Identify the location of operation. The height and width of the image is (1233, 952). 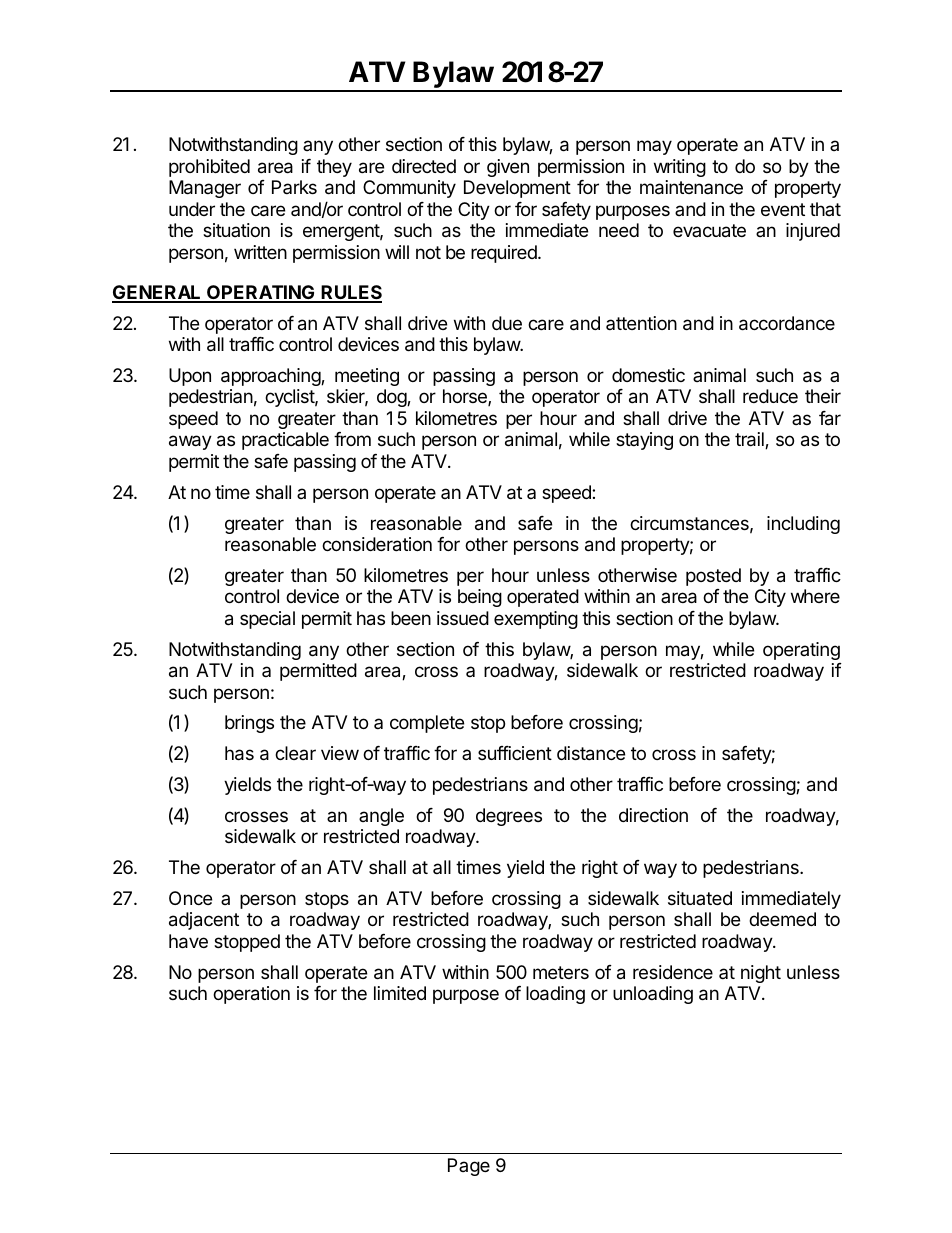
(251, 995).
